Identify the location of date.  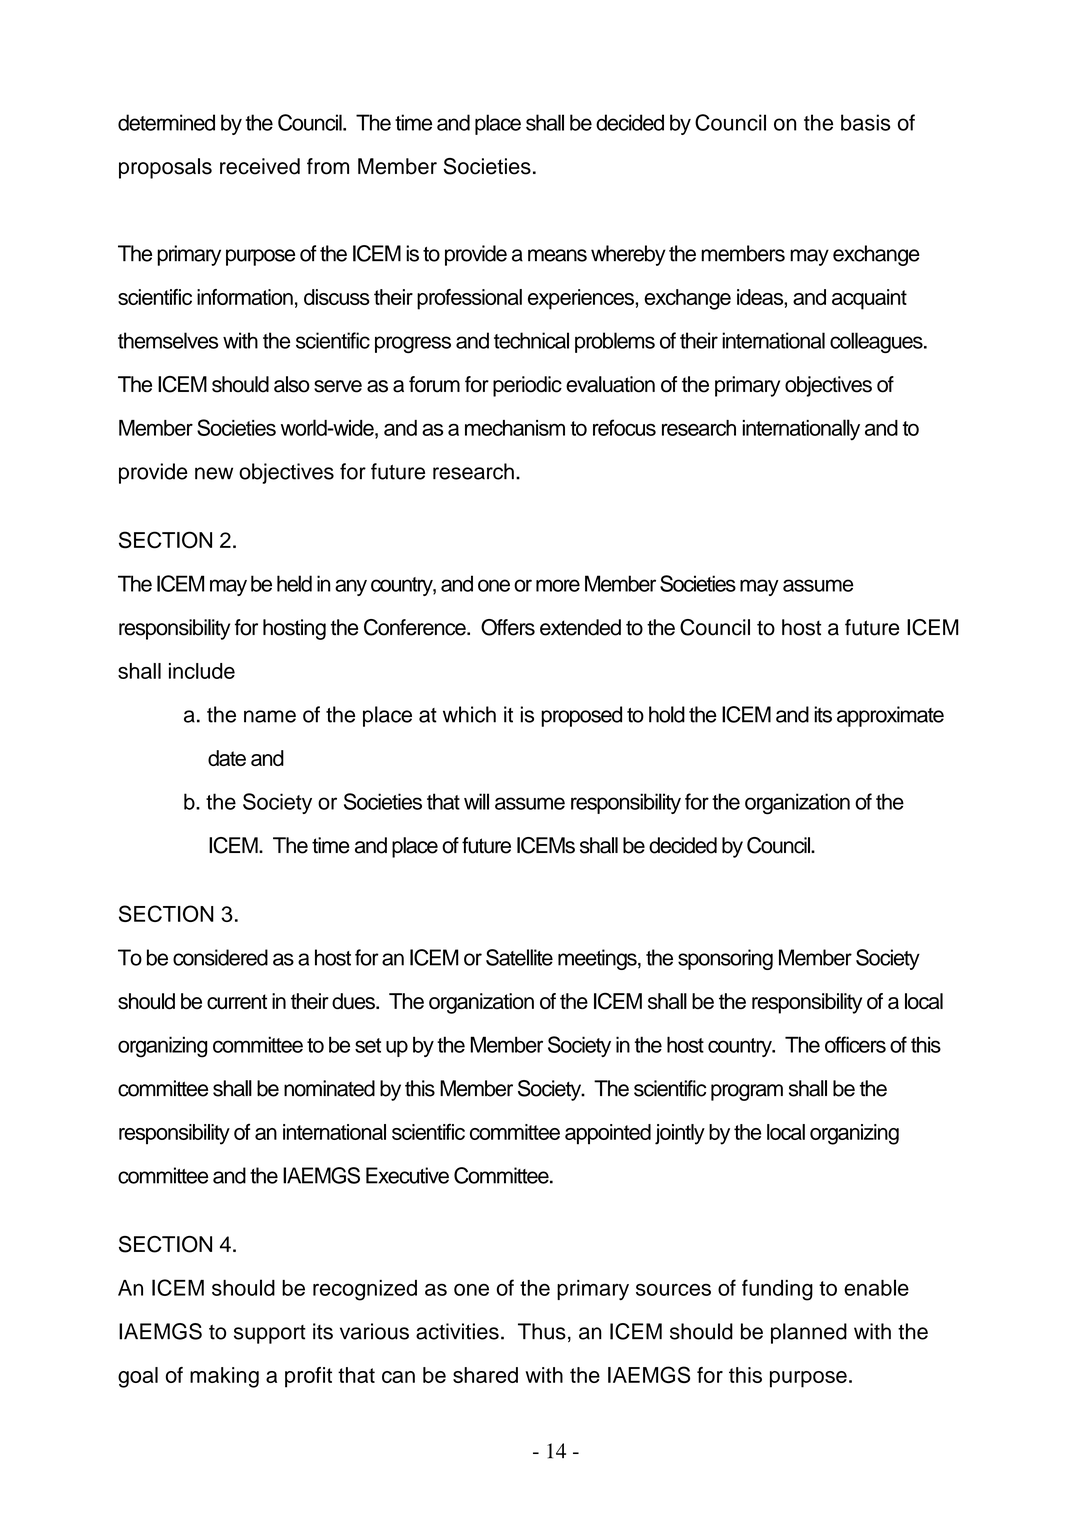
(227, 758).
